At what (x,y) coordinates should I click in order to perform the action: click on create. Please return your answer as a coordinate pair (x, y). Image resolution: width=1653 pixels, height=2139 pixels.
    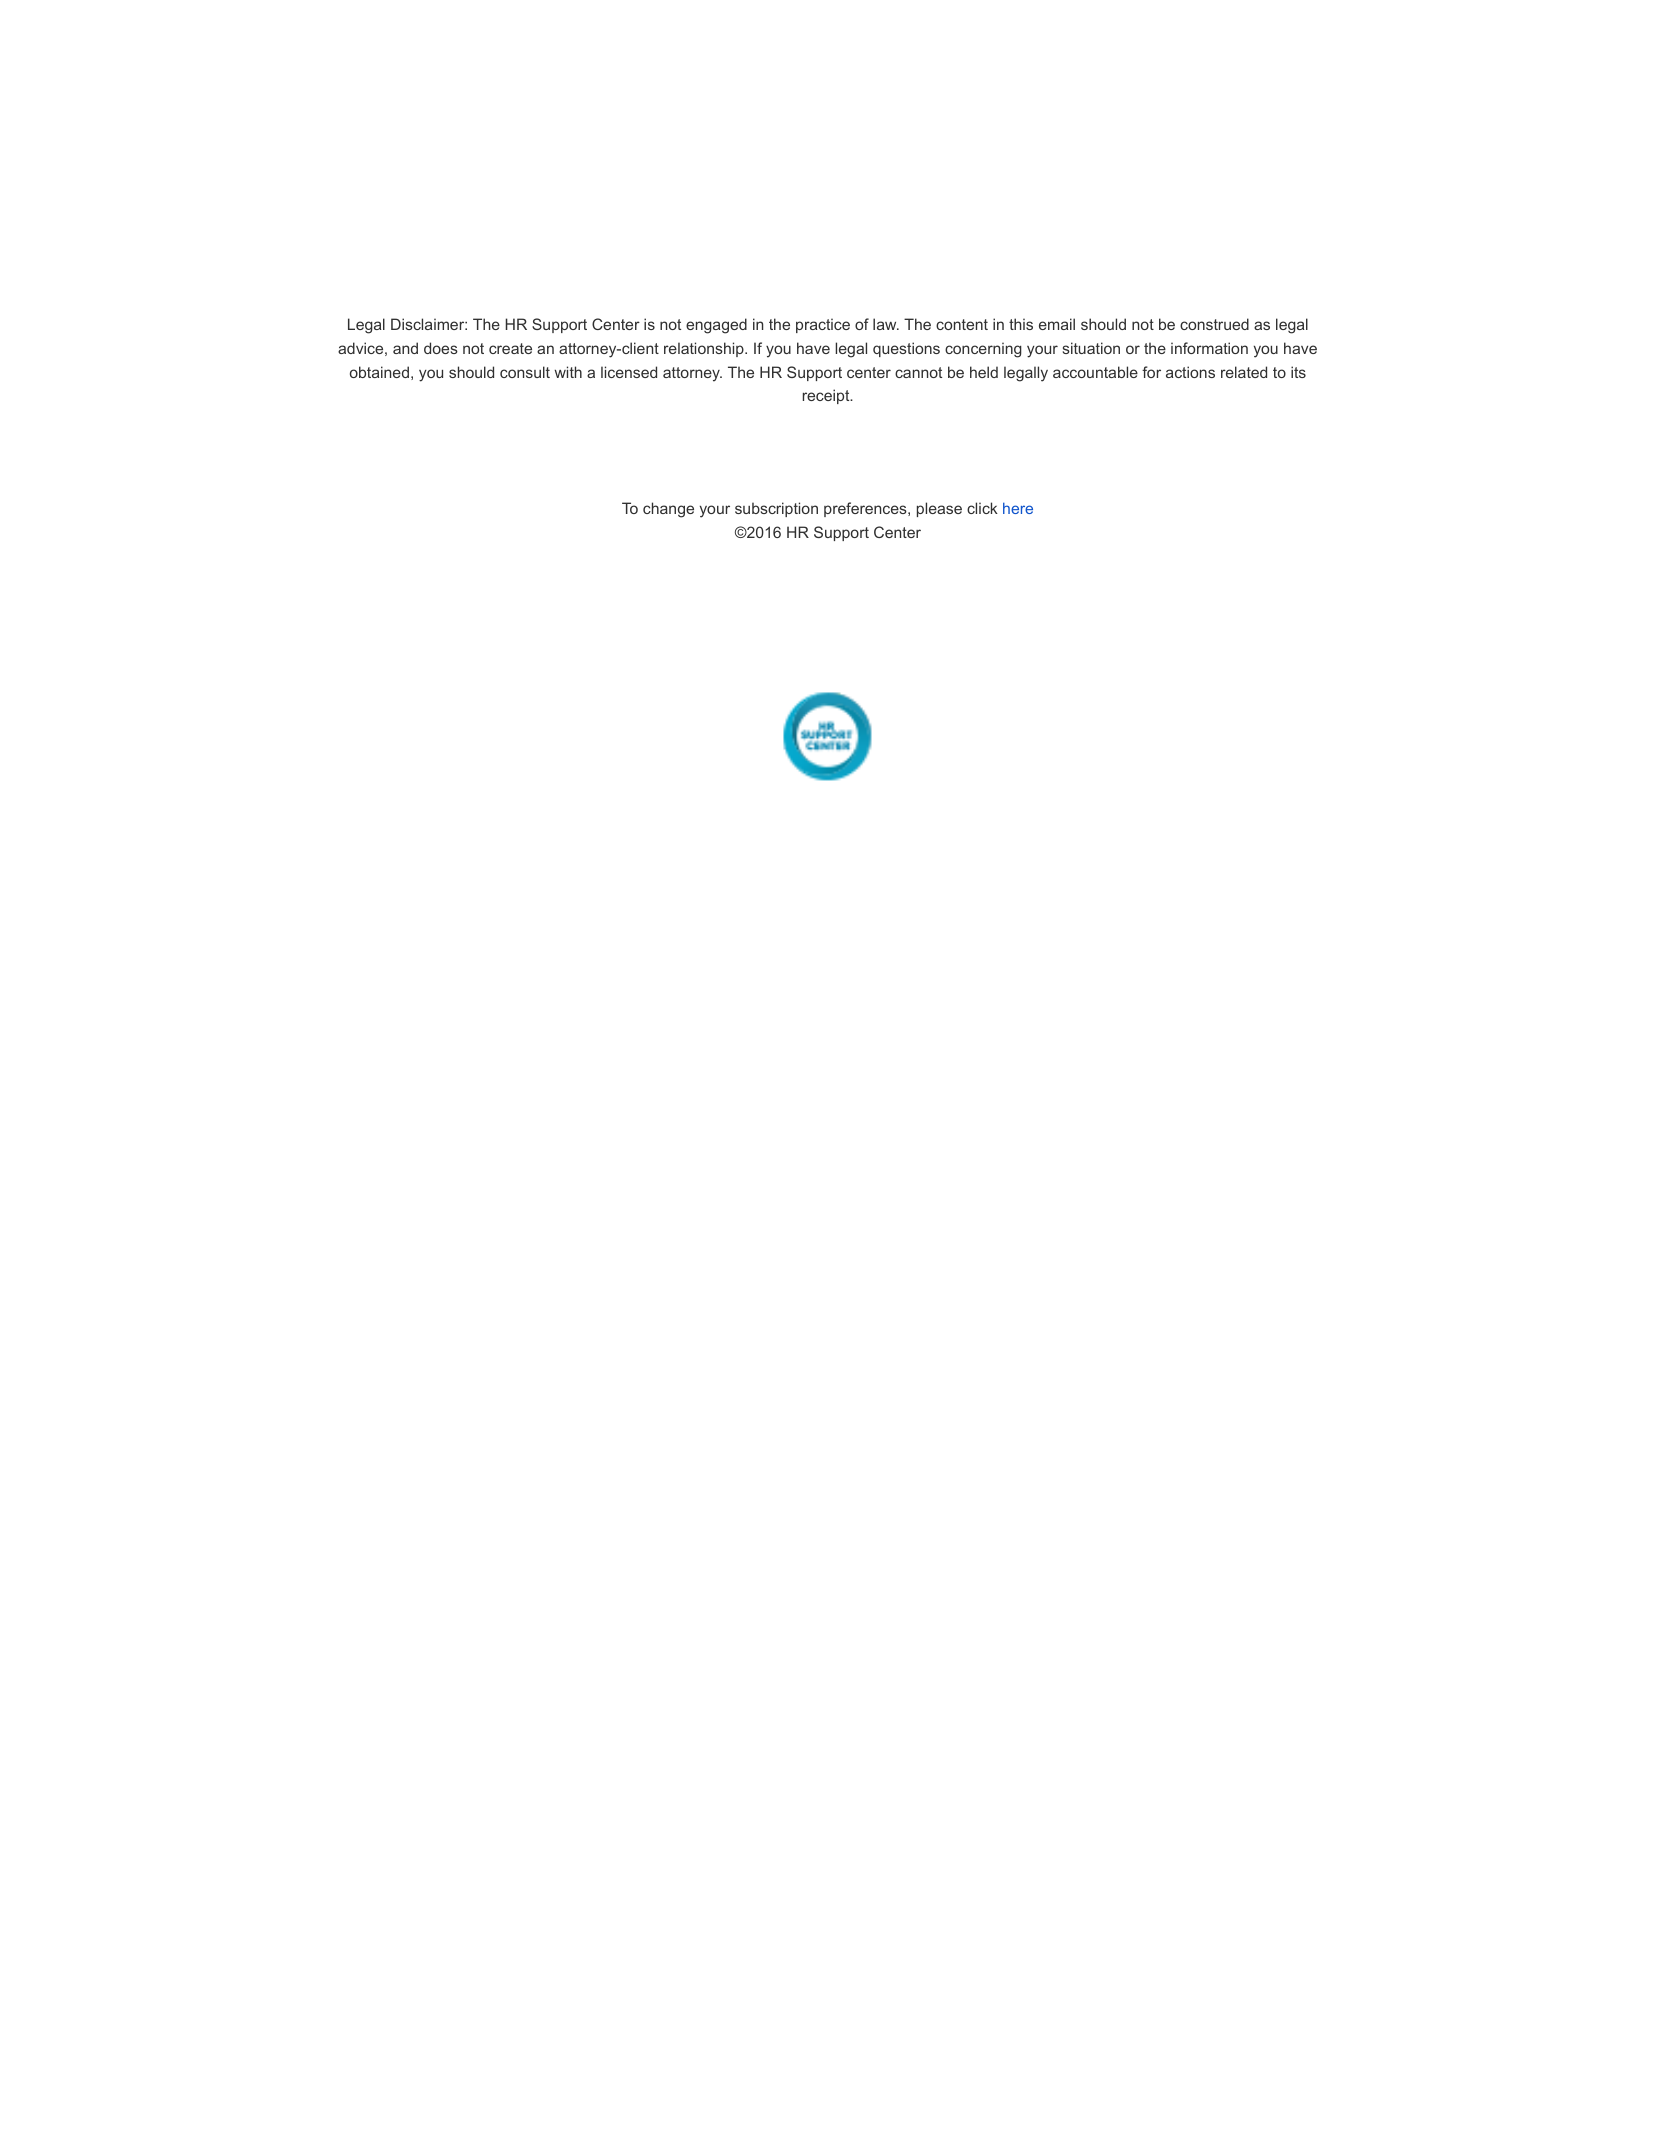
    Looking at the image, I should click on (510, 348).
